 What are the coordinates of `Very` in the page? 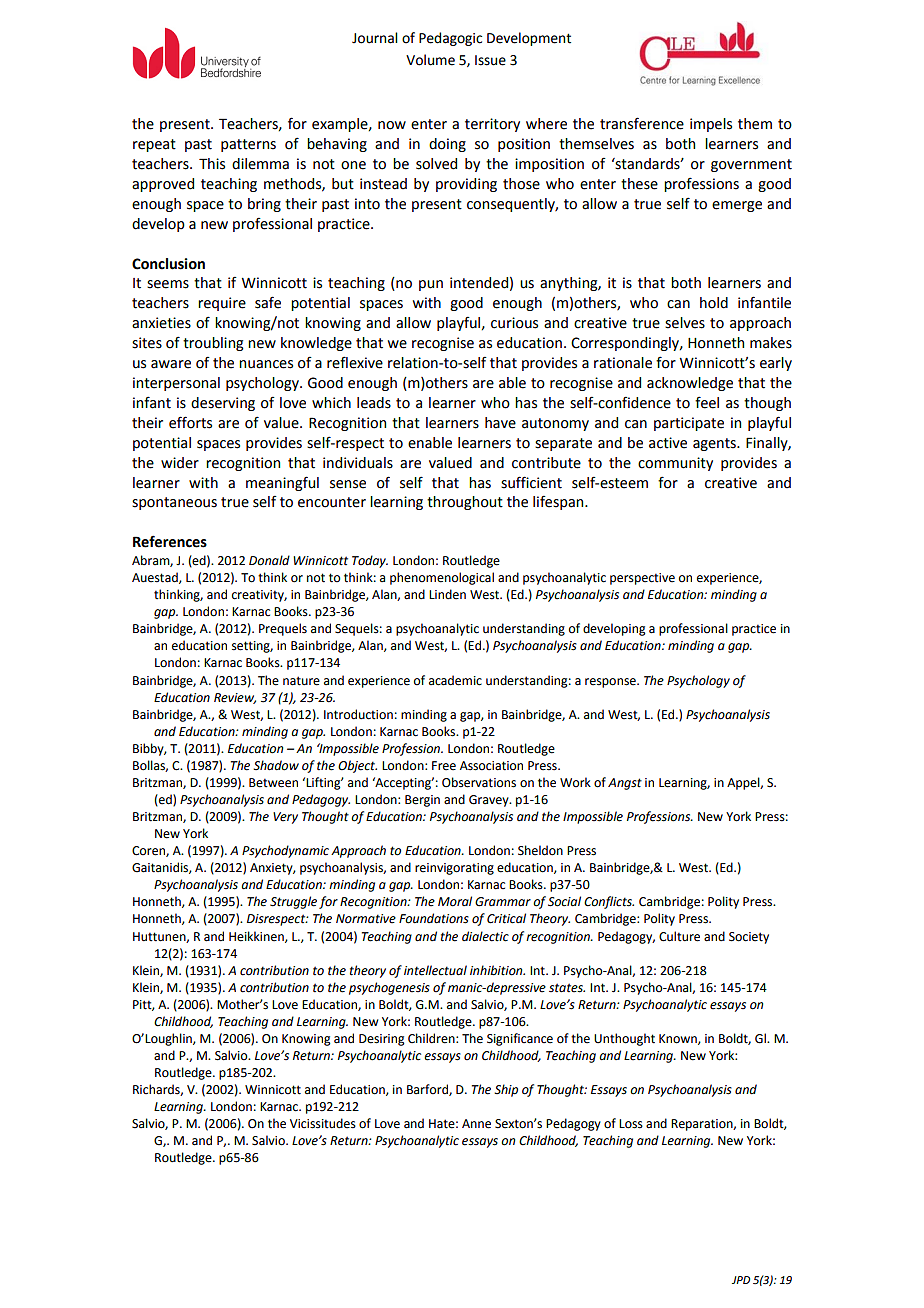 It's located at (285, 818).
